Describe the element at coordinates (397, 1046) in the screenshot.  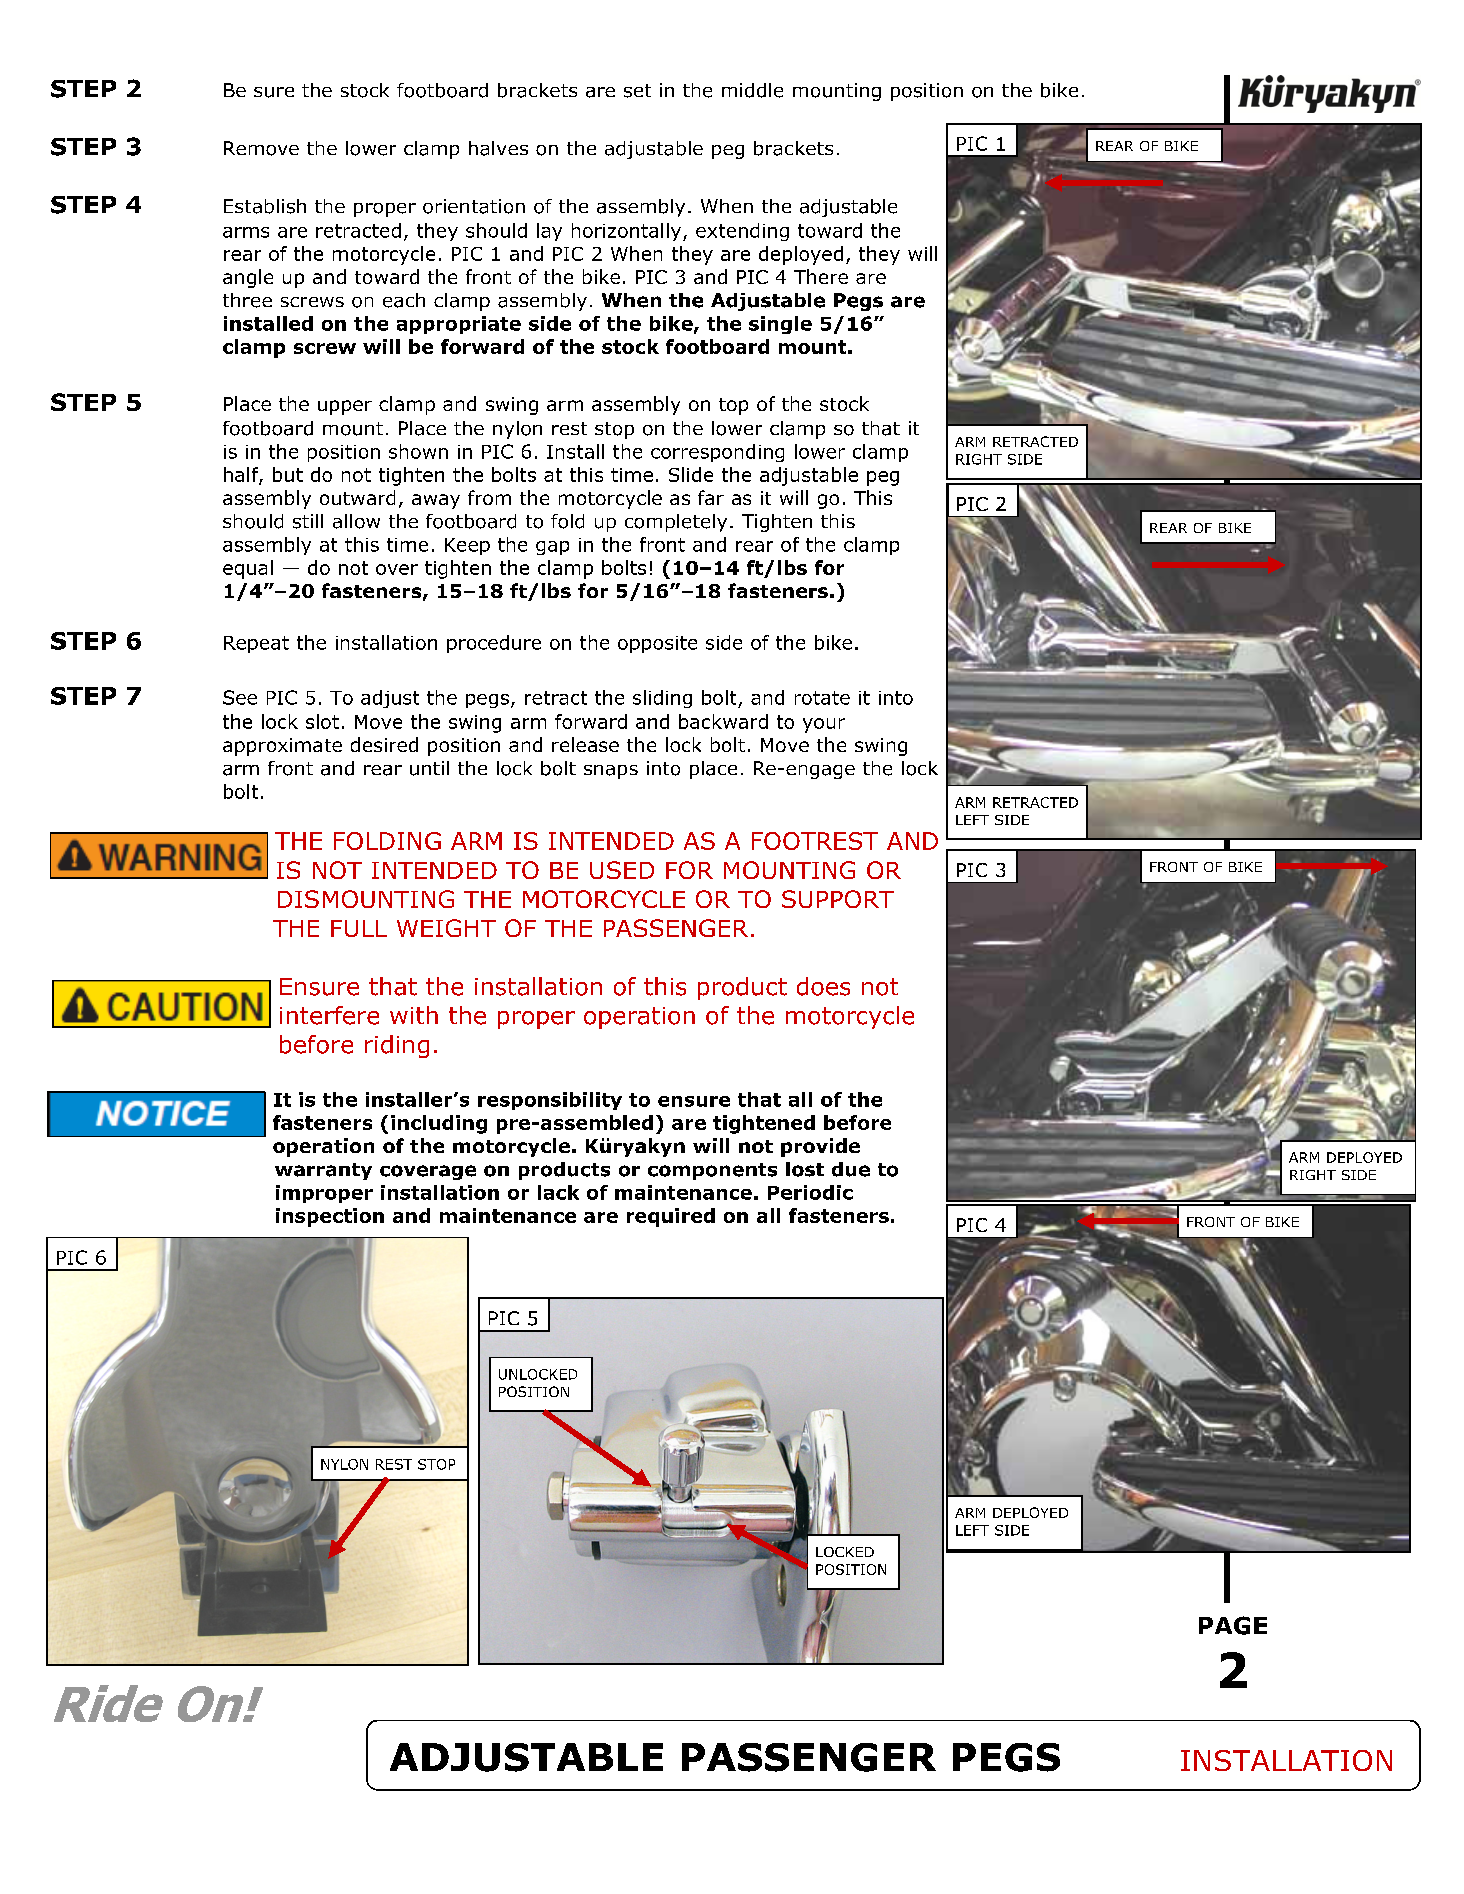
I see `riding` at that location.
